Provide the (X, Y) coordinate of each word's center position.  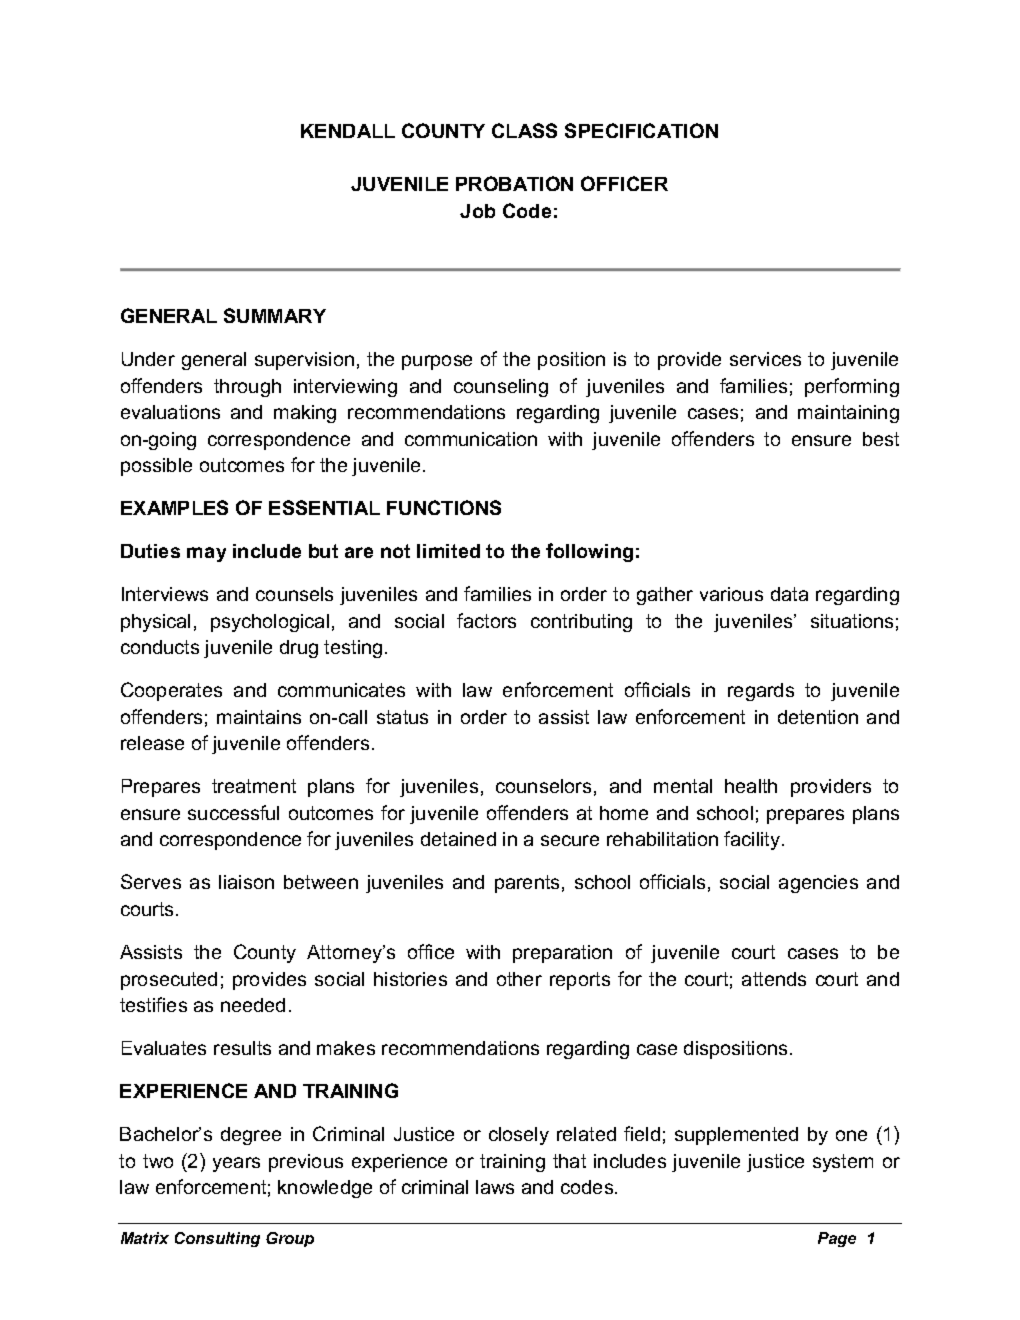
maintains (259, 717)
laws (495, 1187)
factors (486, 620)
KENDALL (348, 131)
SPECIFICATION (641, 130)
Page (837, 1239)
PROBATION (514, 183)
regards (761, 692)
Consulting (217, 1239)
